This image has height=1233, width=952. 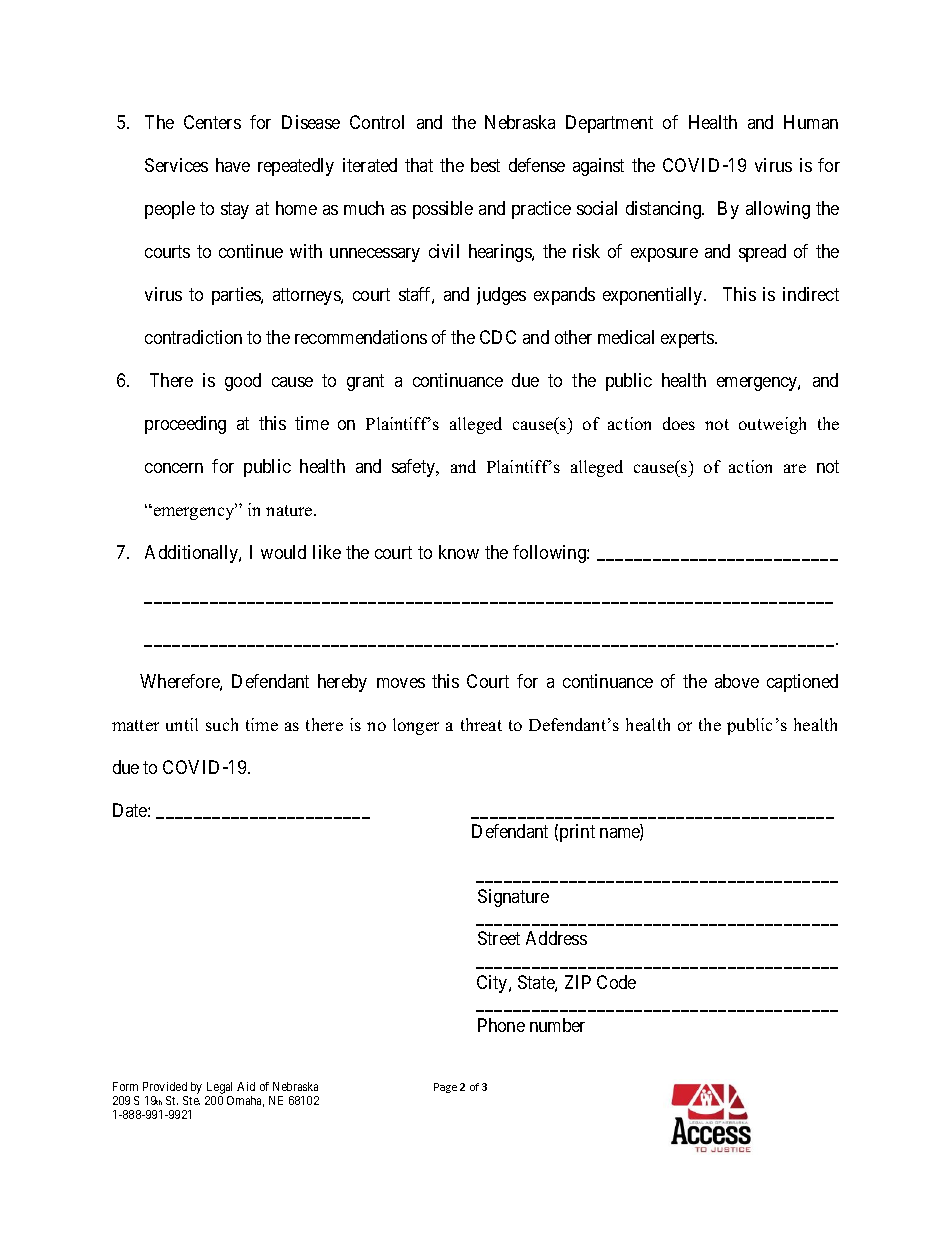 What do you see at coordinates (459, 552) in the image?
I see `know` at bounding box center [459, 552].
